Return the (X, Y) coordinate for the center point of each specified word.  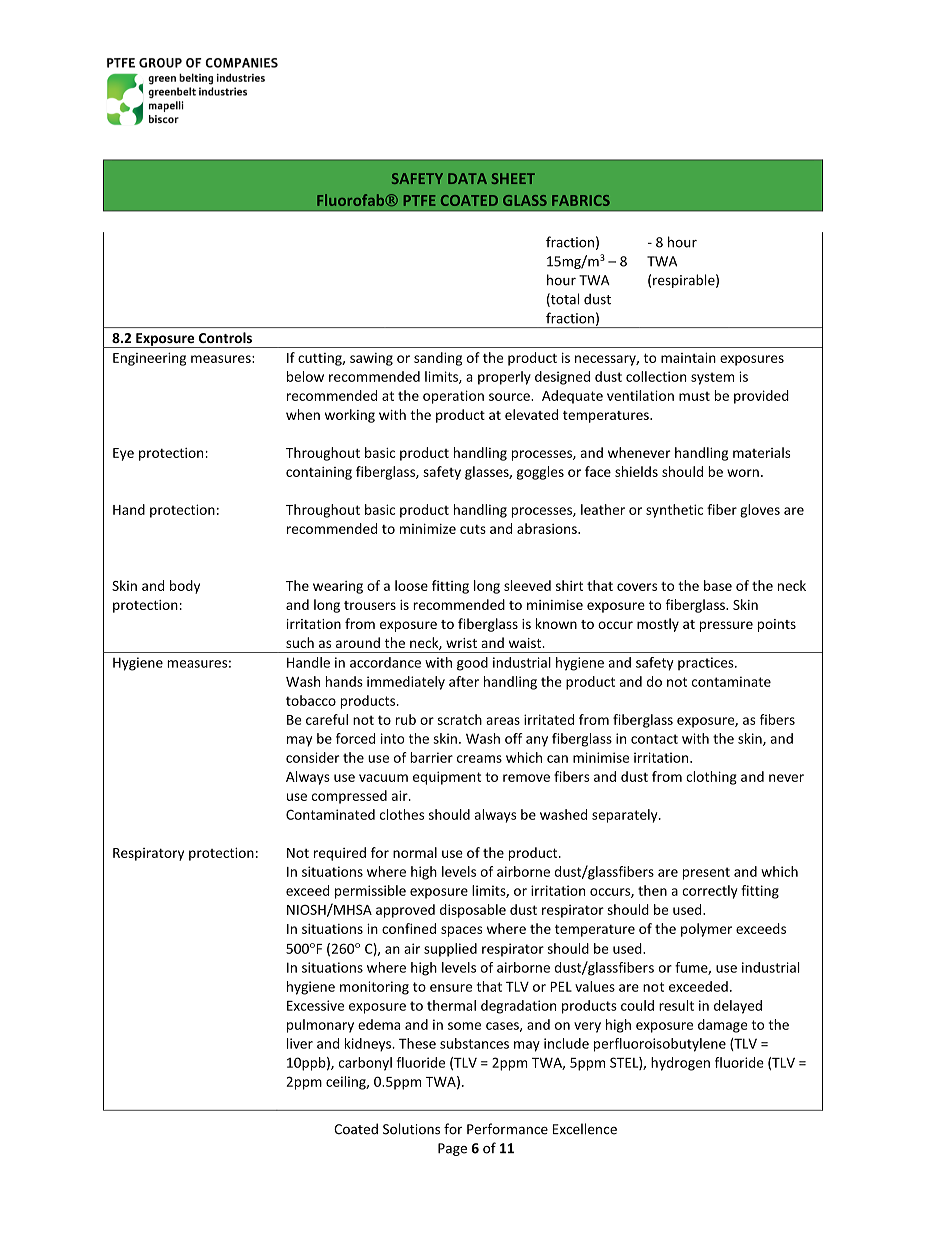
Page (452, 1149)
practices (707, 663)
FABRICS (581, 200)
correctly (710, 892)
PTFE (419, 200)
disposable (473, 911)
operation (453, 397)
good (472, 664)
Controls (225, 337)
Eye (123, 454)
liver (300, 1043)
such (300, 642)
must (694, 396)
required (340, 854)
